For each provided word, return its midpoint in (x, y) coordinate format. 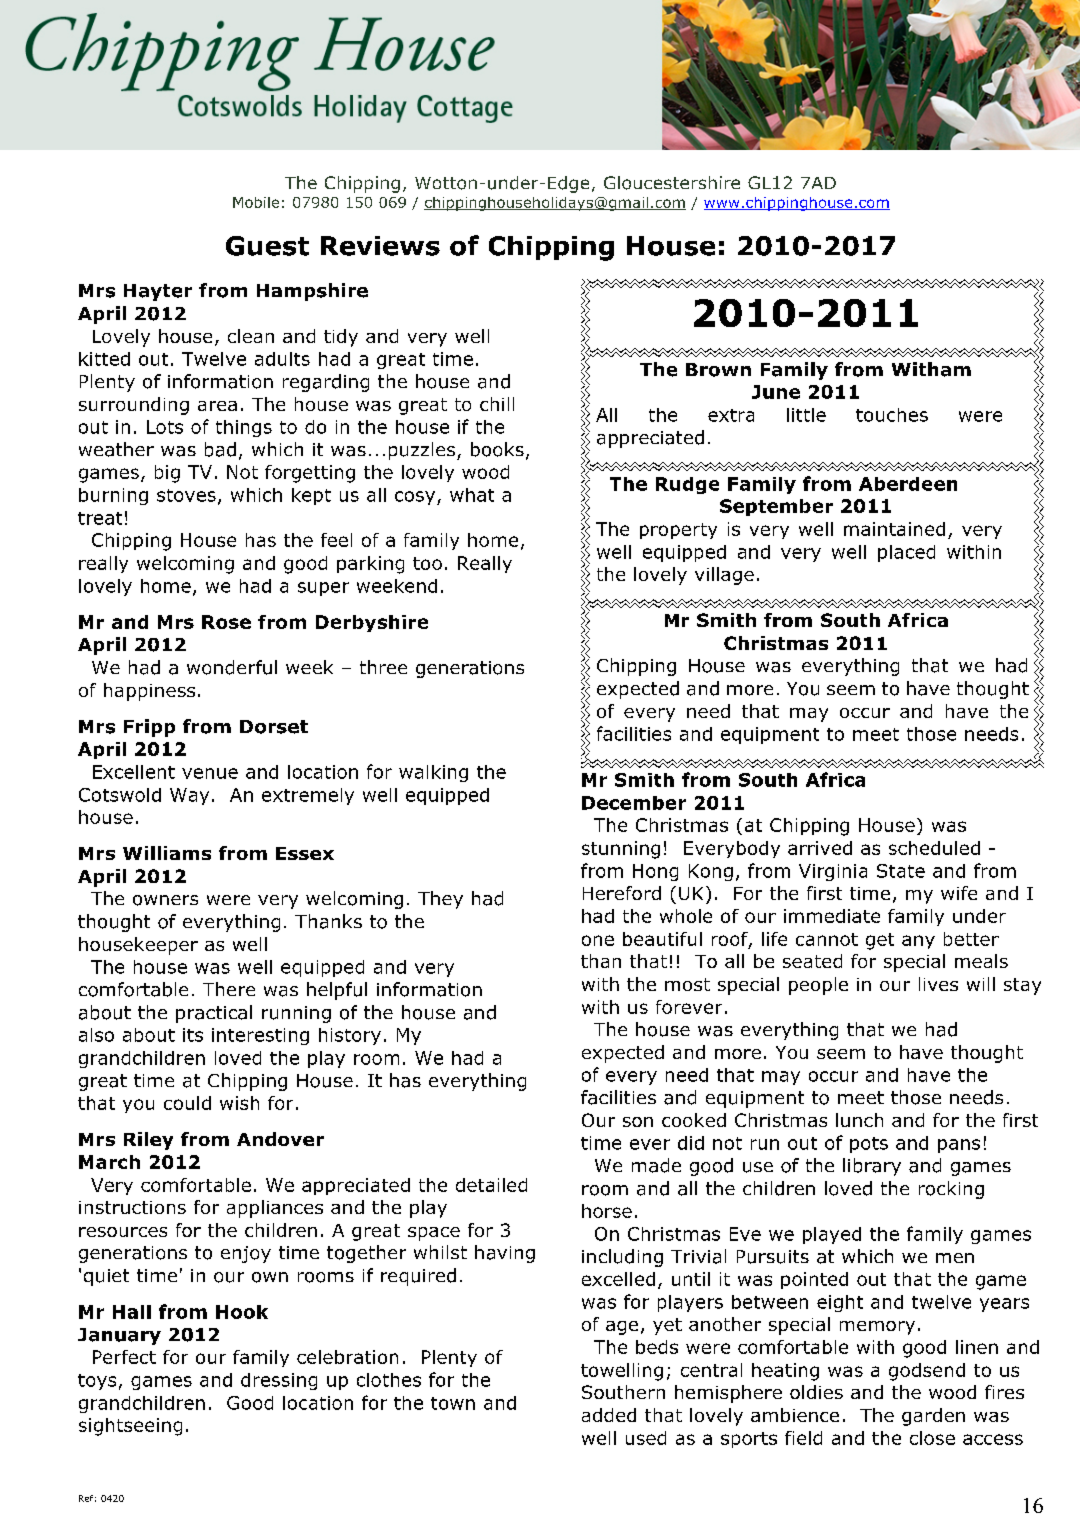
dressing (279, 1381)
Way (189, 796)
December (634, 803)
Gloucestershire (672, 183)
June (776, 392)
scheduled (934, 848)
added (609, 1415)
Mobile (256, 202)
